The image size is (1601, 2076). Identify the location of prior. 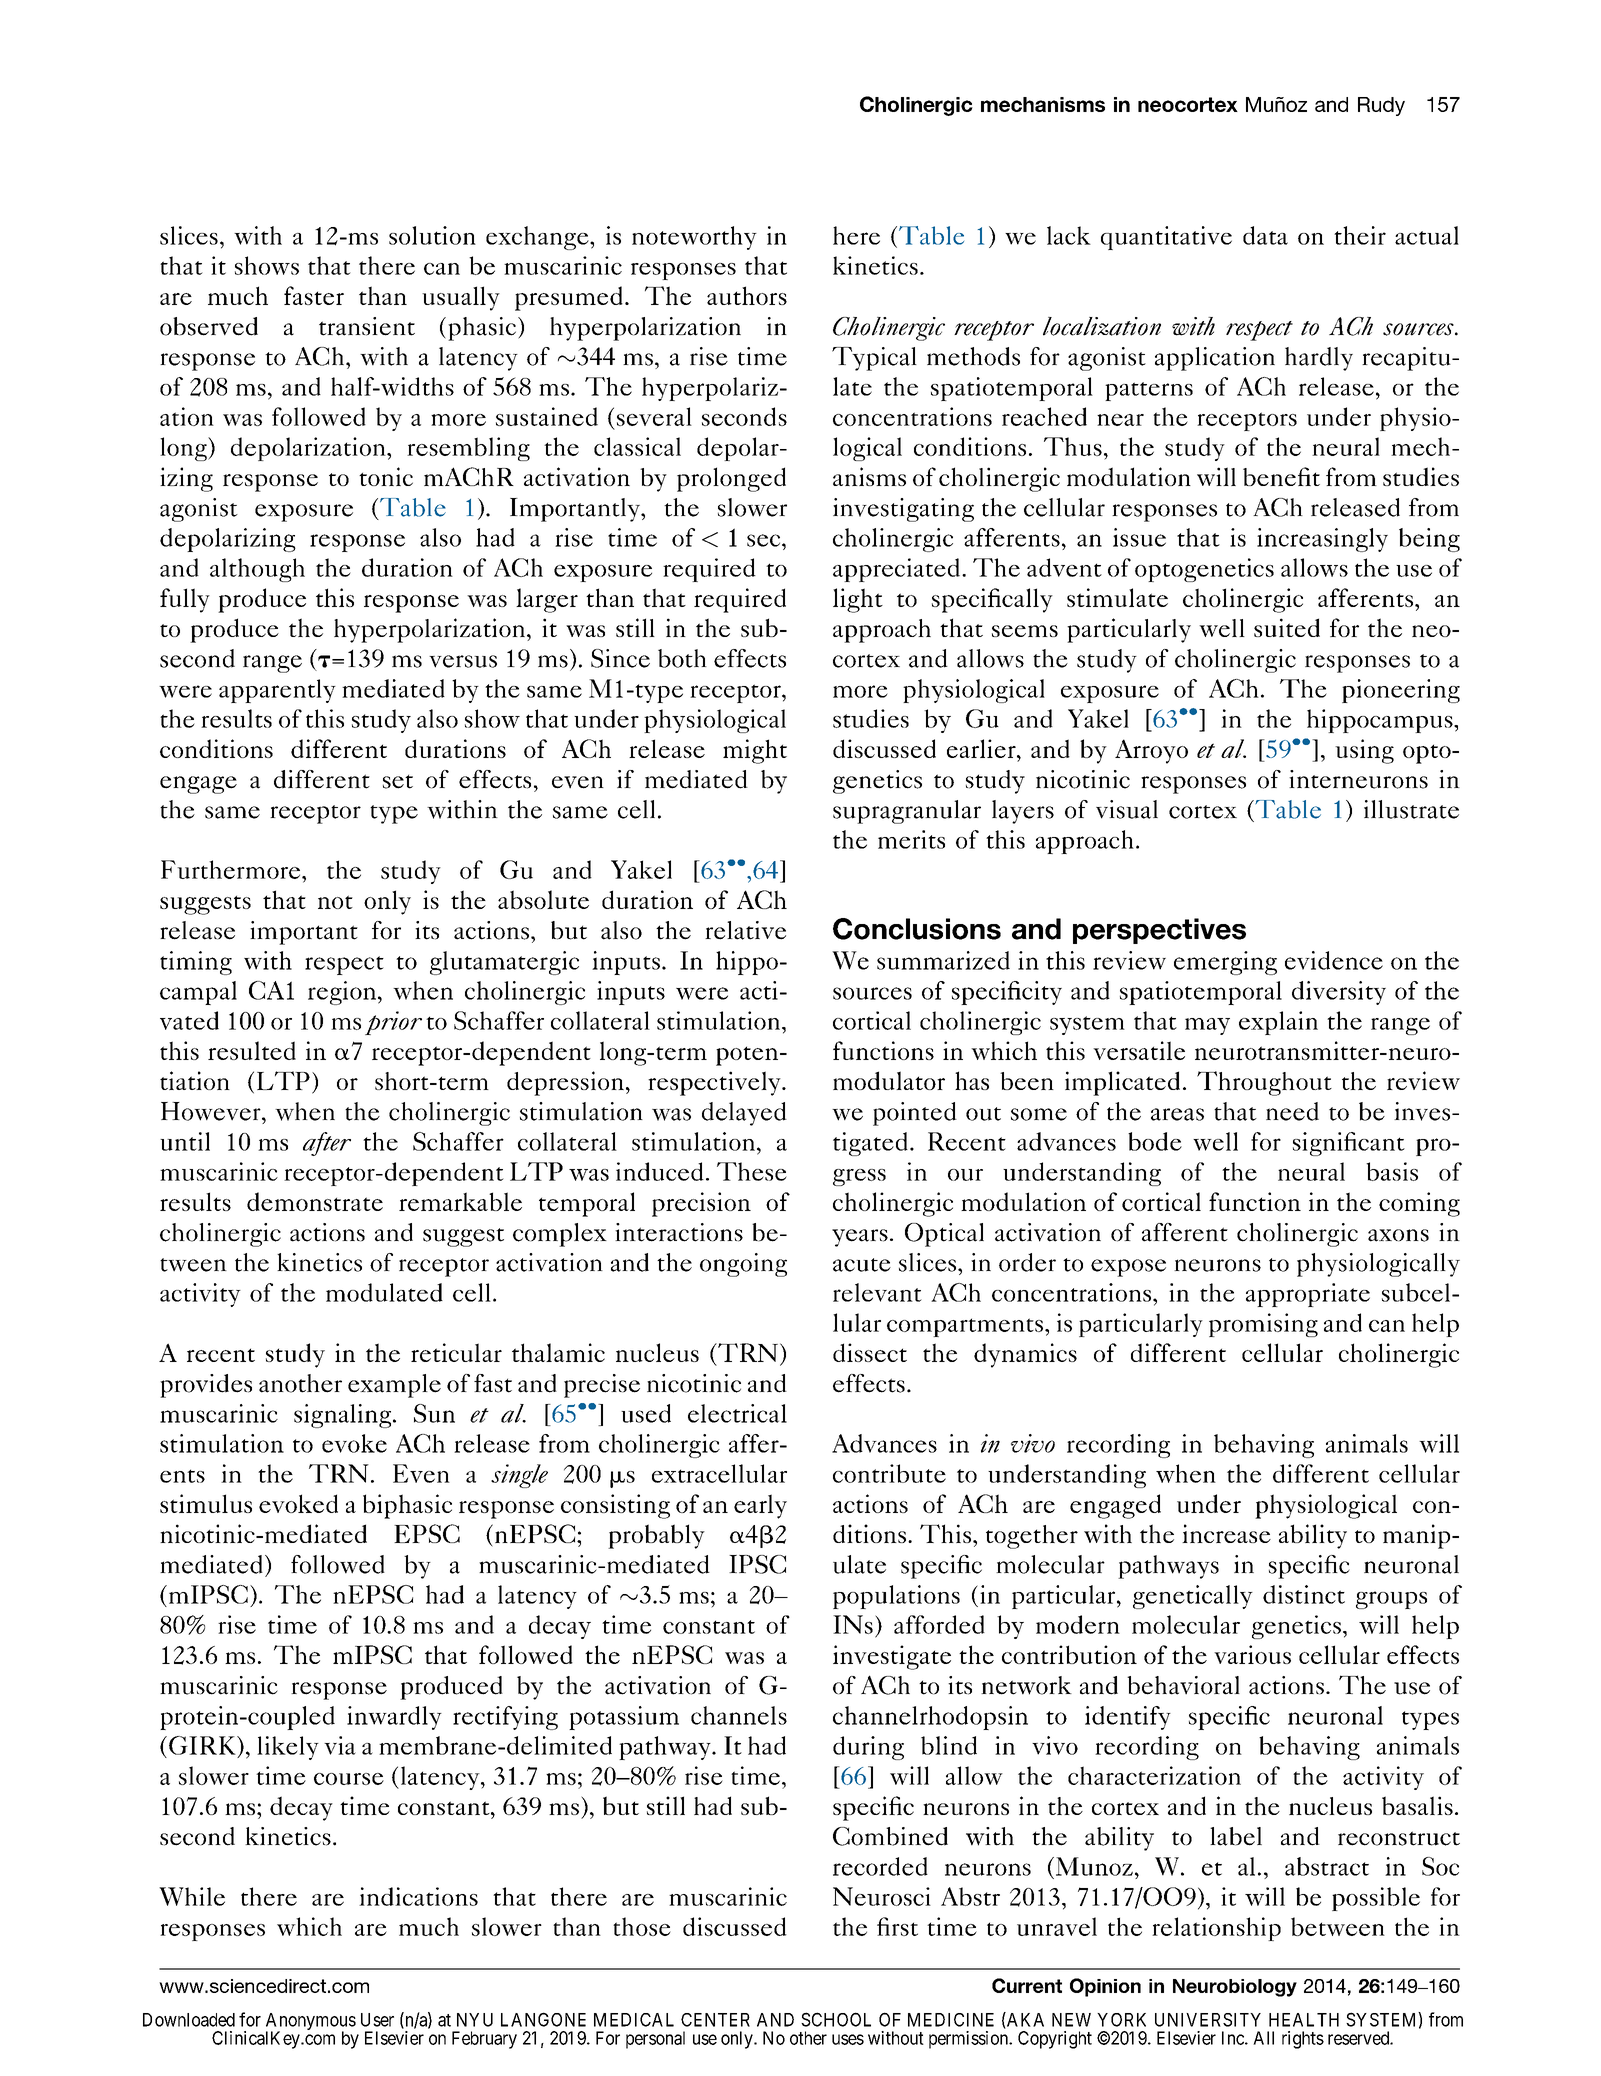
(393, 1023).
